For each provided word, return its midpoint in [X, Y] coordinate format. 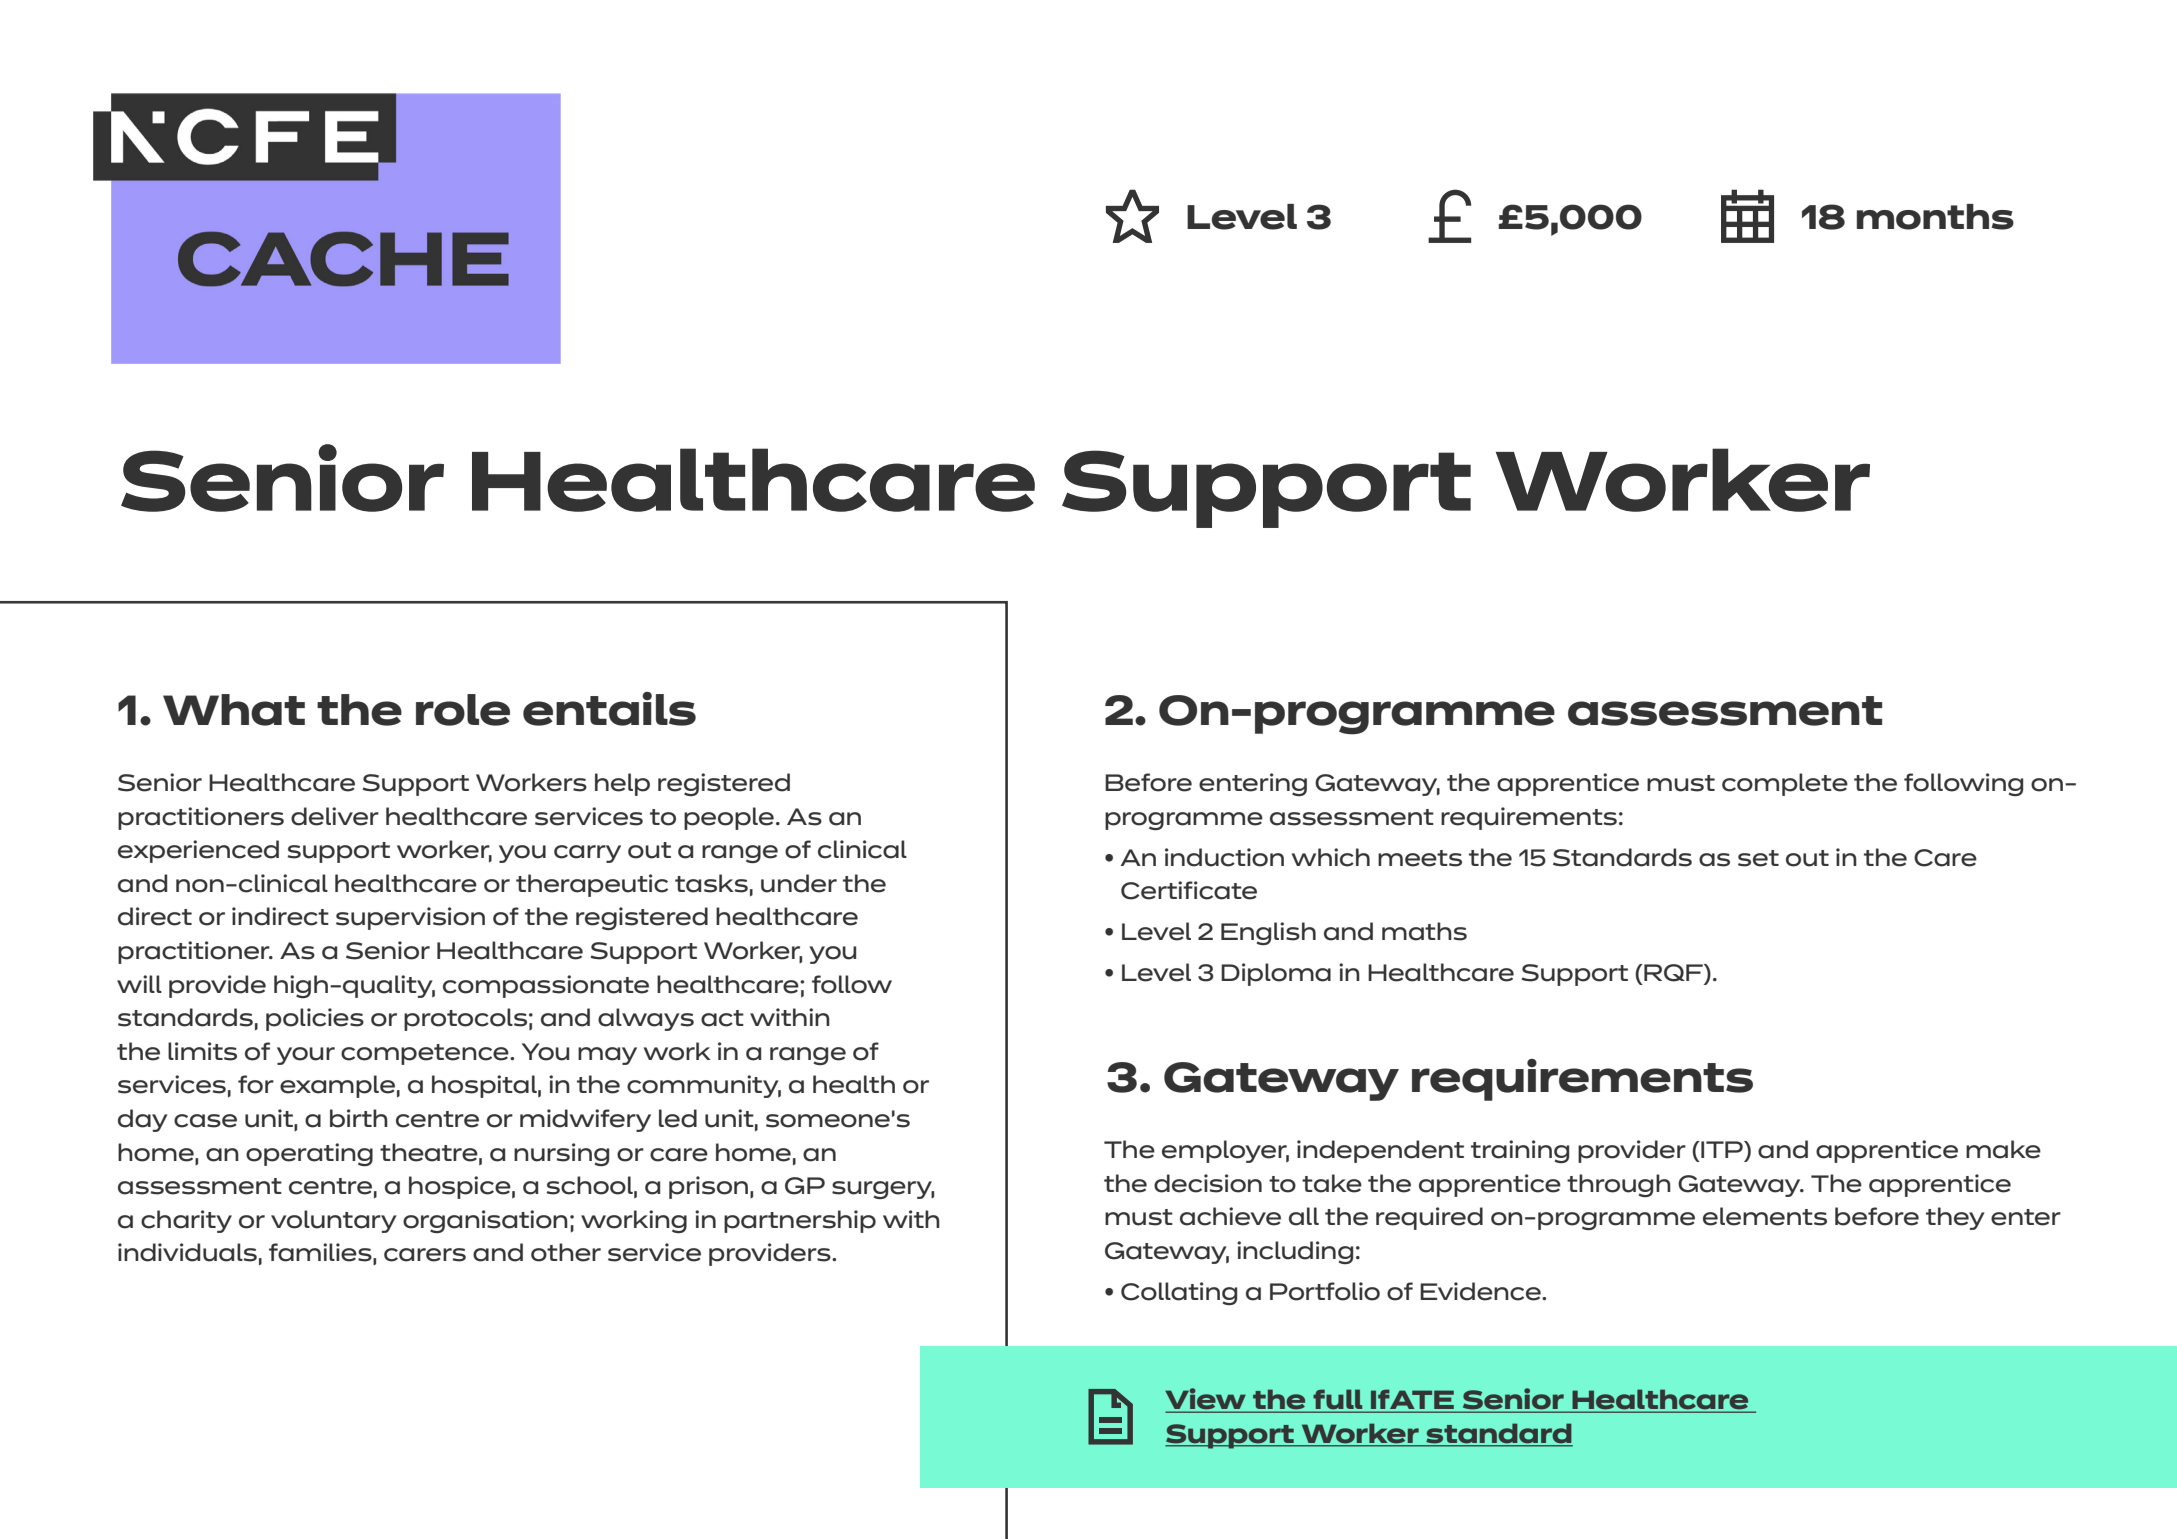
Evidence [1481, 1291]
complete [1785, 784]
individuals [187, 1252]
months [1935, 217]
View [1206, 1400]
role [463, 710]
